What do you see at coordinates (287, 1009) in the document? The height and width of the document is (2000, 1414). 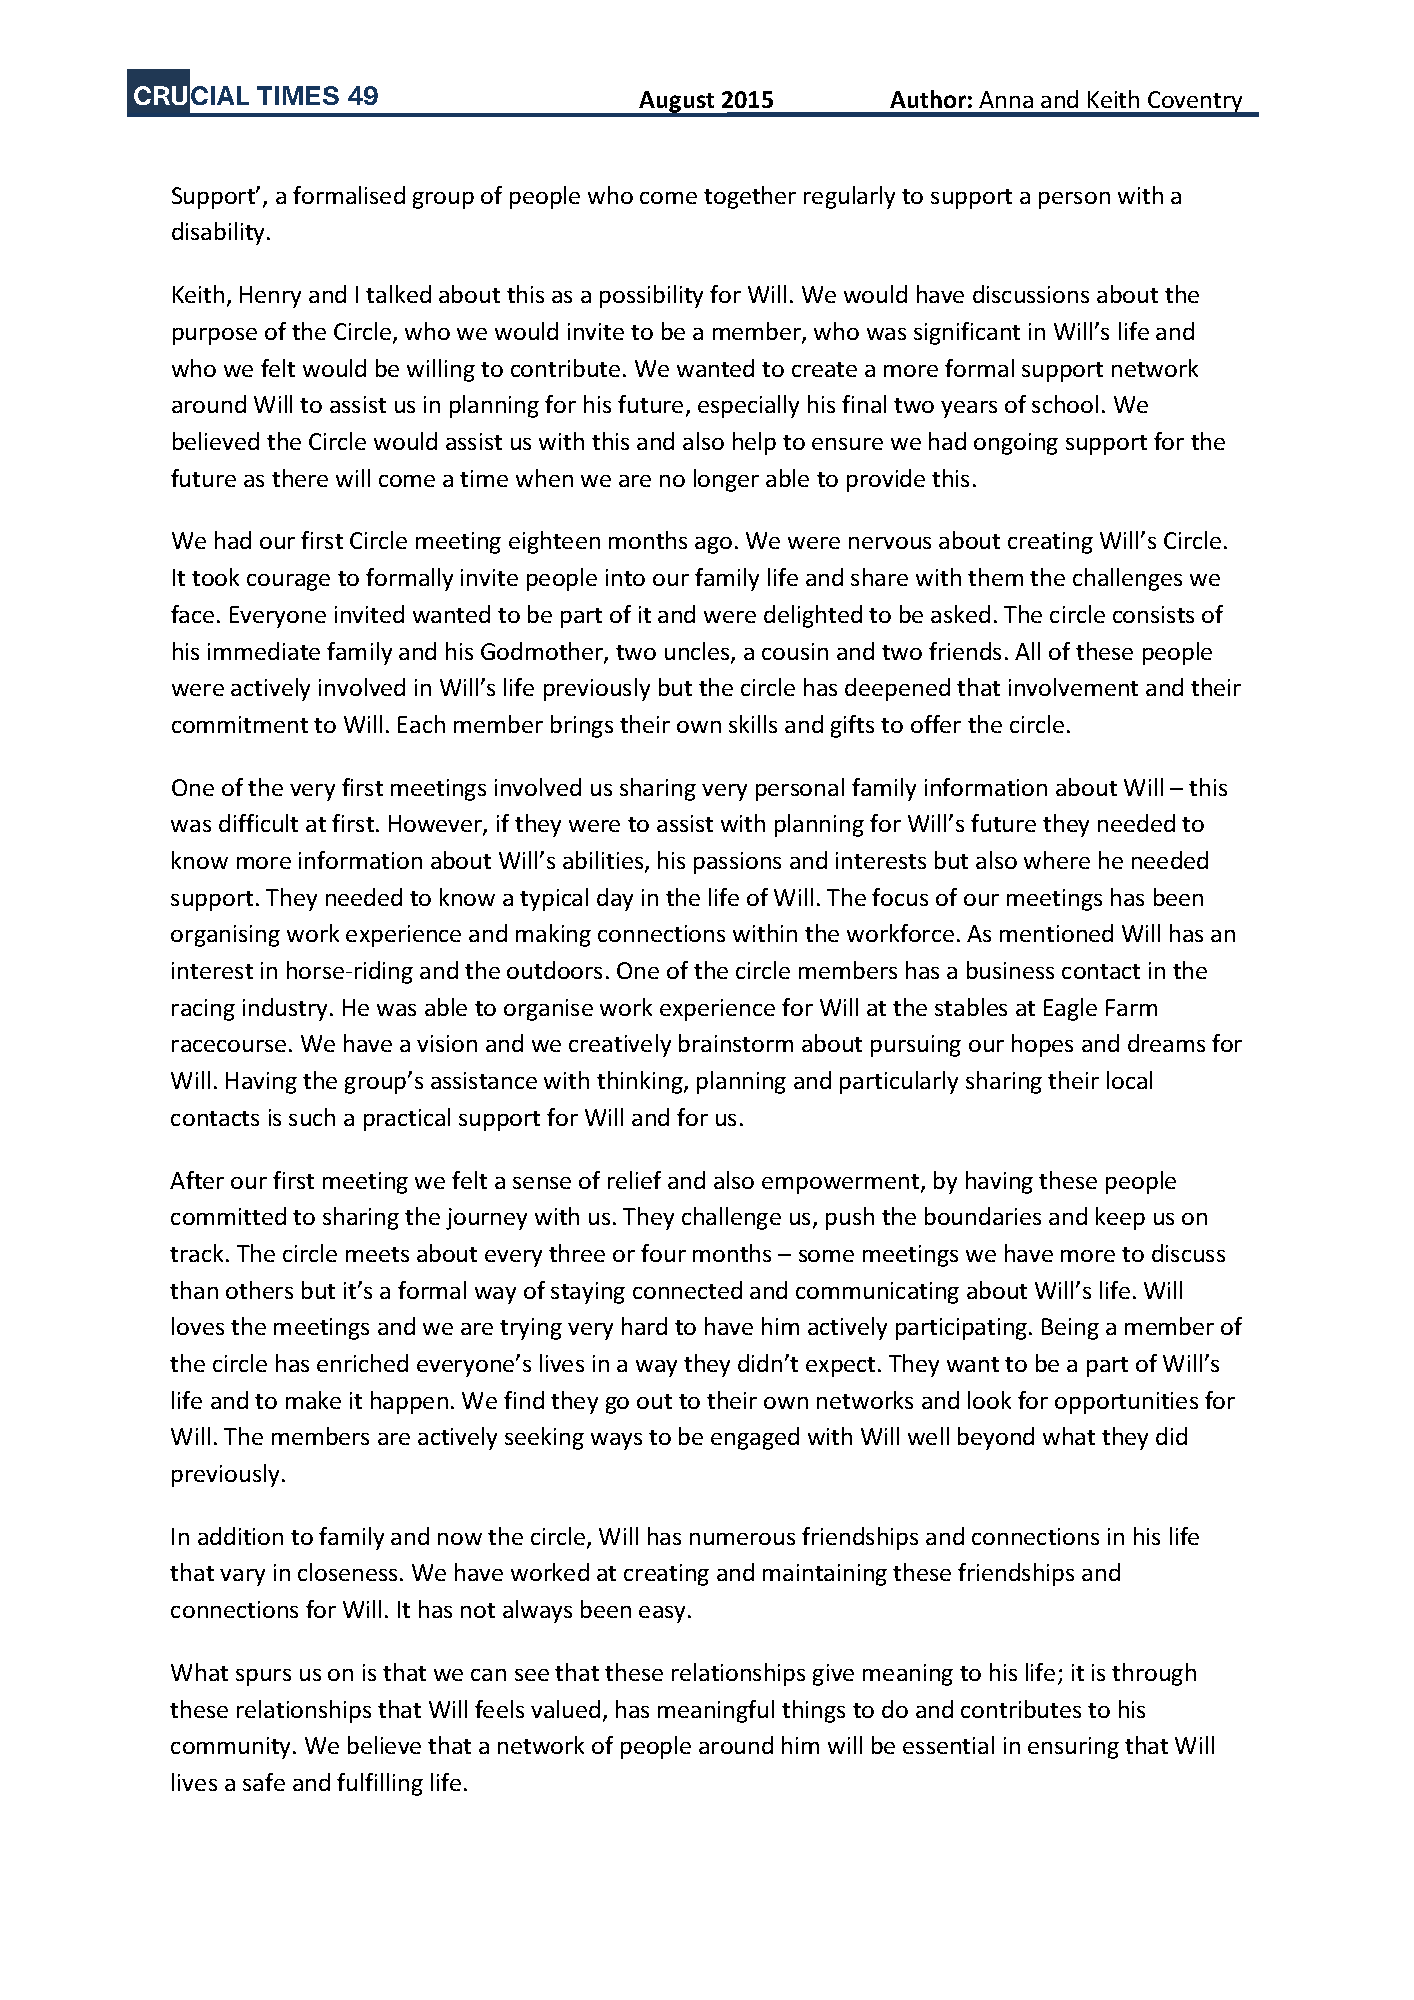 I see `industry` at bounding box center [287, 1009].
